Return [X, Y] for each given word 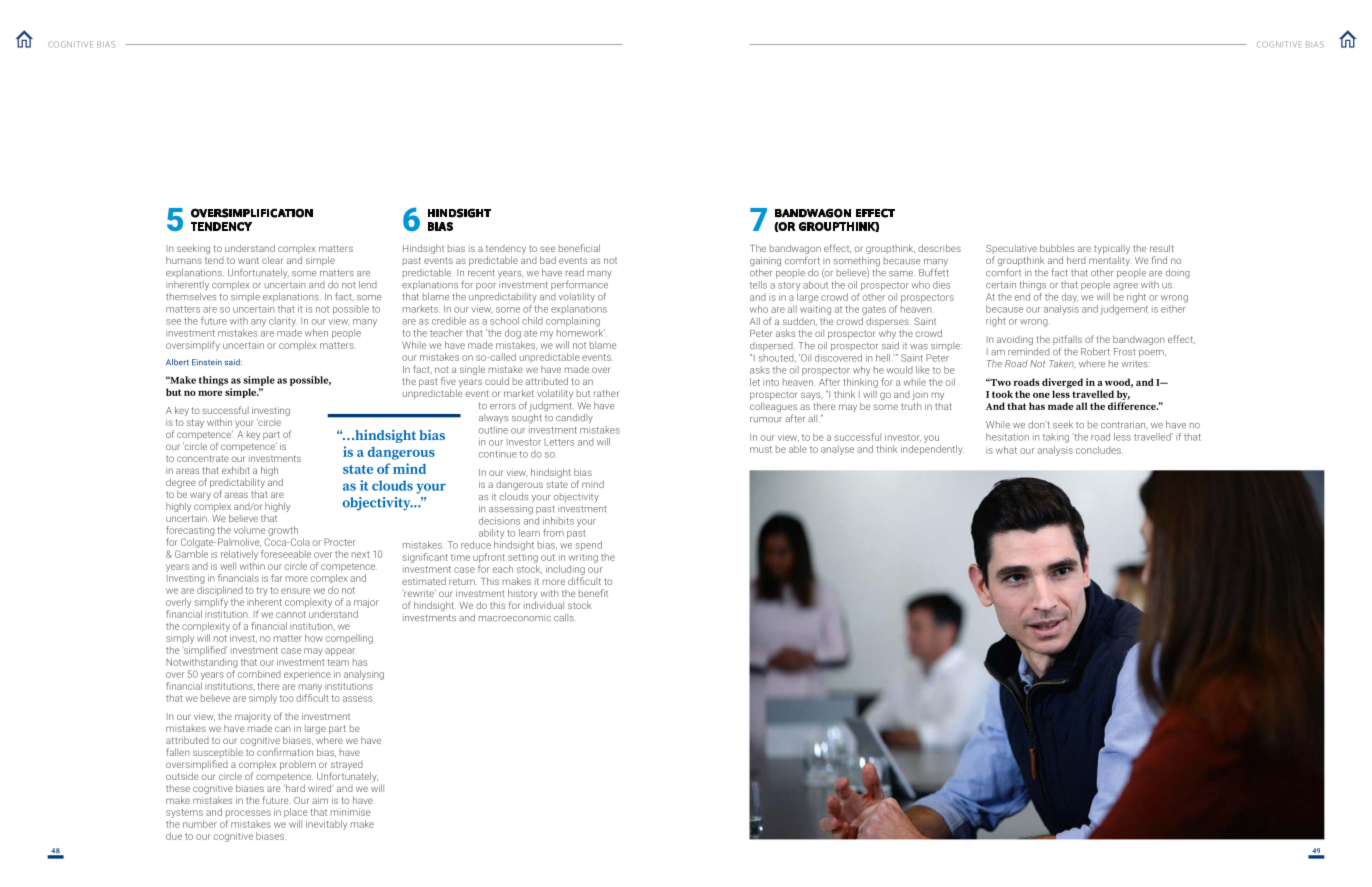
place [295, 813]
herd [1076, 260]
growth [283, 531]
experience [307, 676]
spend [588, 546]
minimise [350, 812]
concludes [1099, 450]
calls [565, 618]
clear [272, 260]
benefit [593, 593]
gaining [765, 262]
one [1041, 395]
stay [195, 423]
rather [606, 393]
